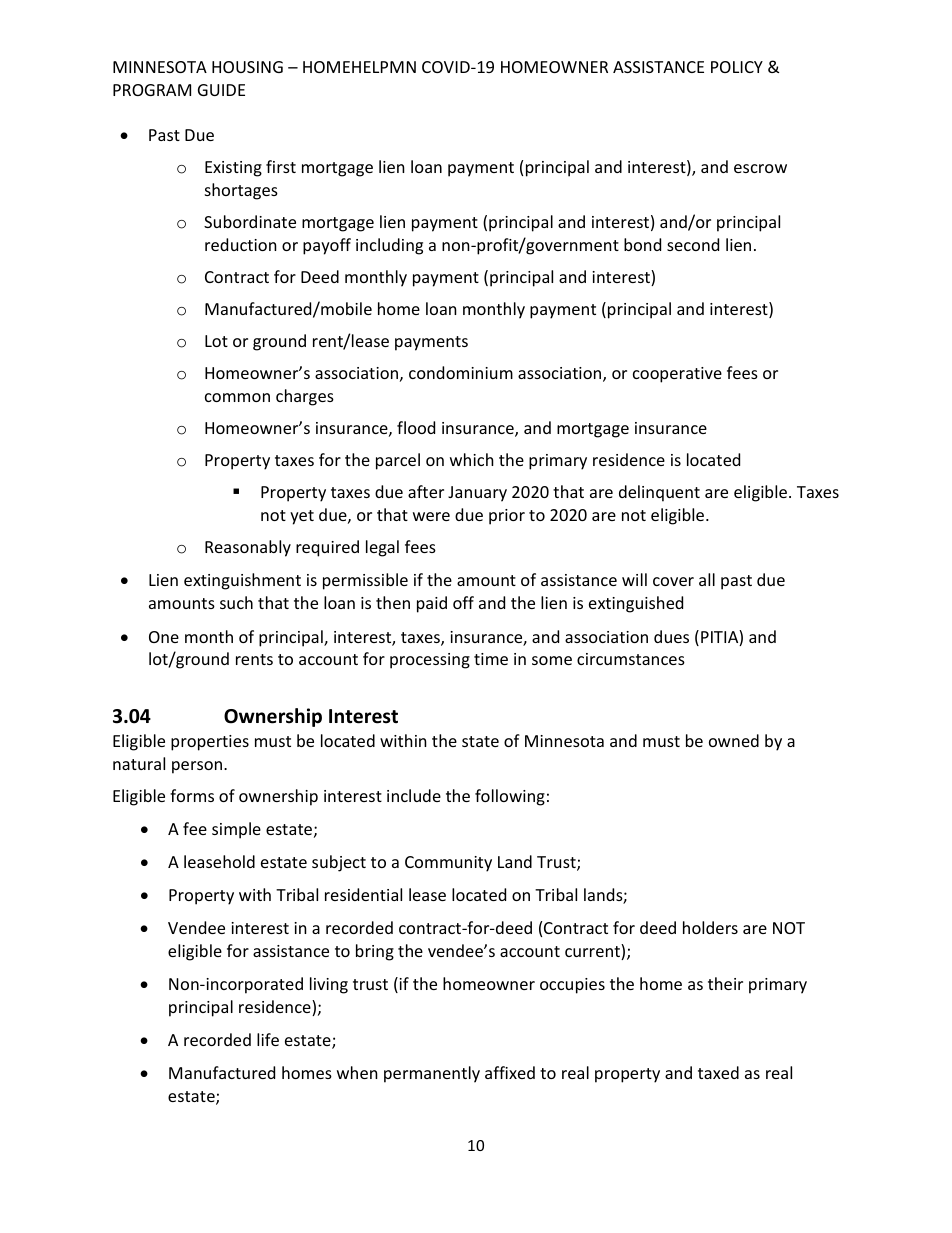  I want to click on GUIDE, so click(221, 90).
